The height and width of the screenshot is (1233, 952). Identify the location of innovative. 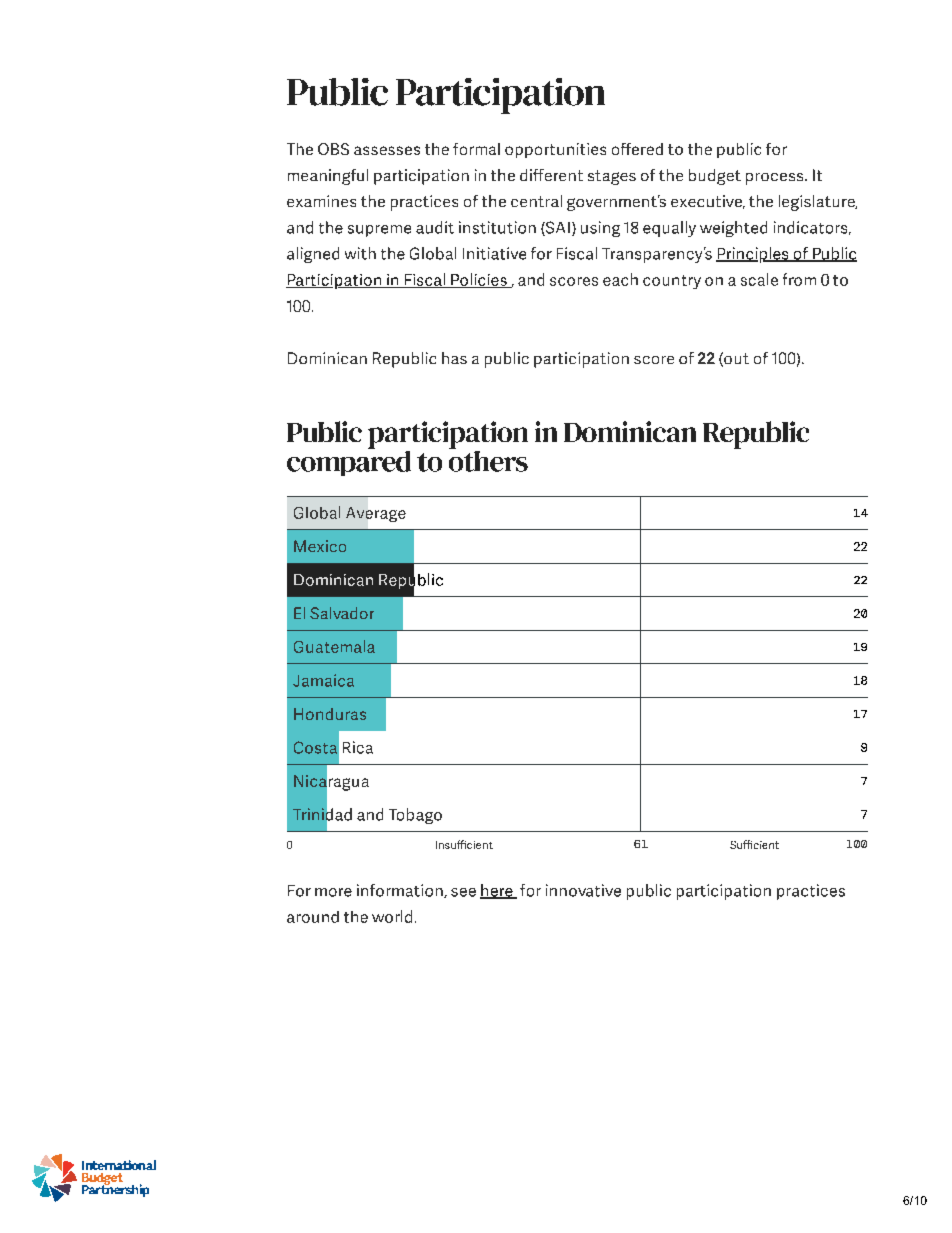
(583, 890).
